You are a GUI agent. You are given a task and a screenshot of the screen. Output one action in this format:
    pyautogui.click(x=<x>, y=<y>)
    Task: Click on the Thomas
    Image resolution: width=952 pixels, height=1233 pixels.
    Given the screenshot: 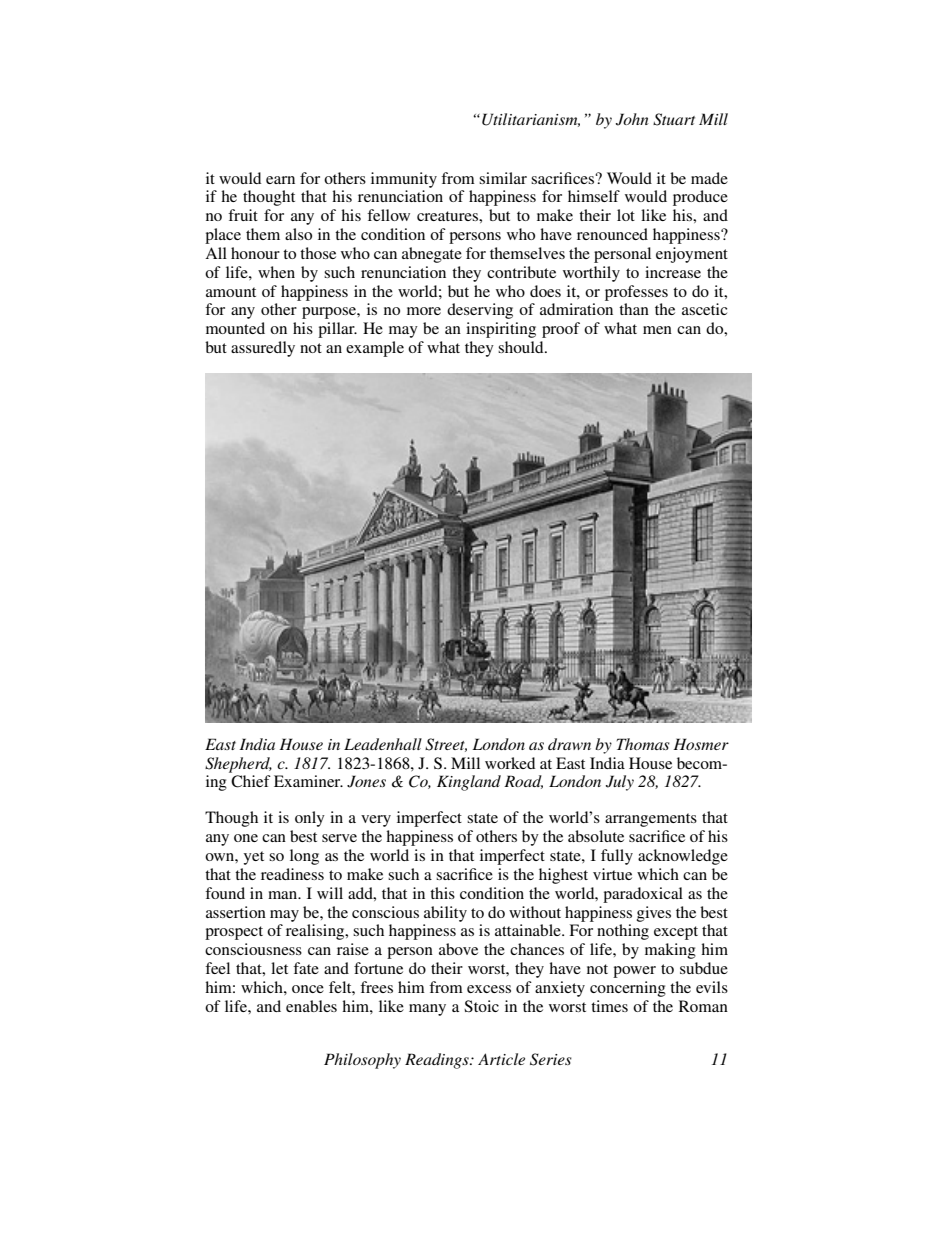 What is the action you would take?
    pyautogui.click(x=643, y=744)
